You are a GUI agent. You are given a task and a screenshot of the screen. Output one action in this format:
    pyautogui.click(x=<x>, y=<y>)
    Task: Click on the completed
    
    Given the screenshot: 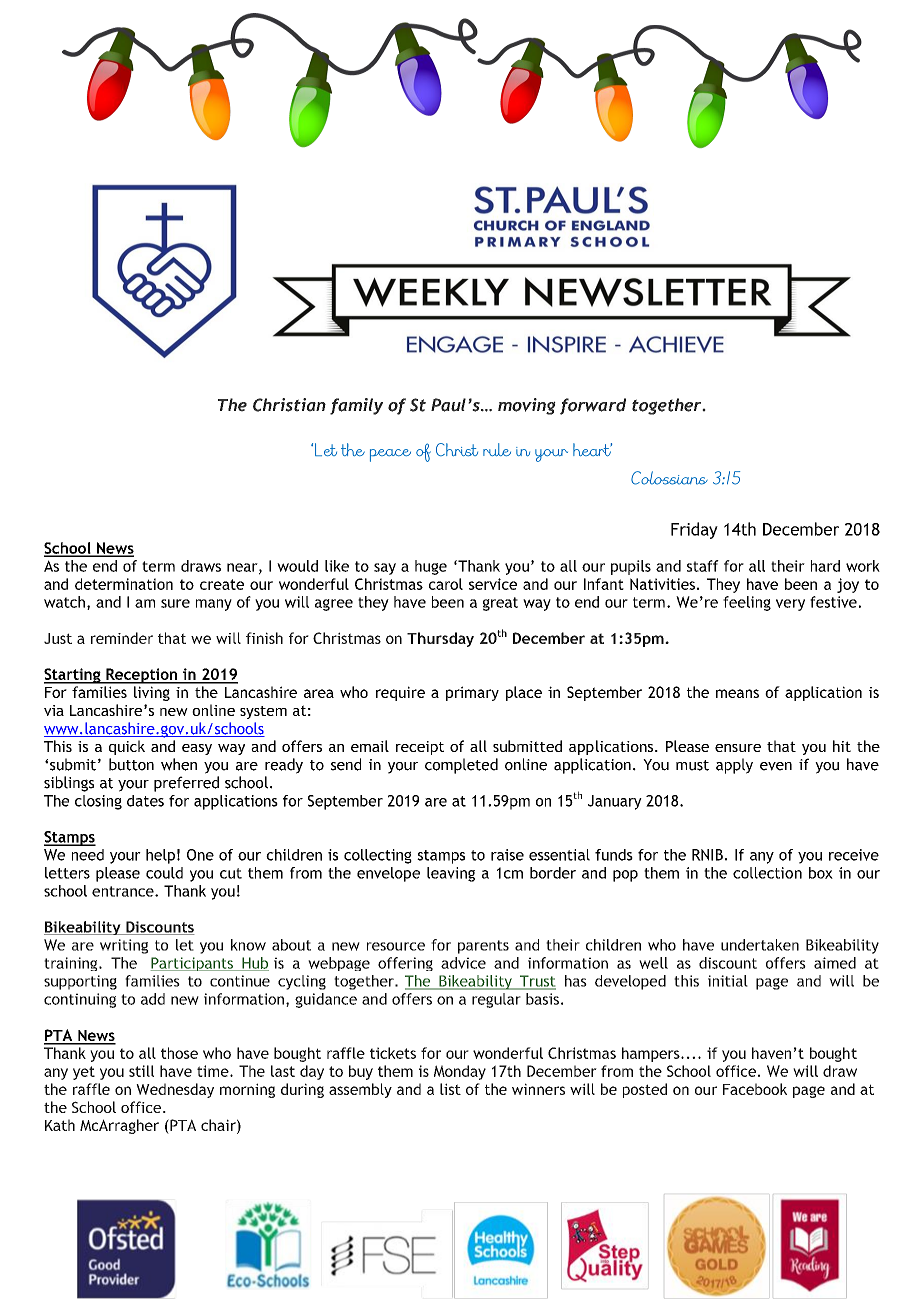 What is the action you would take?
    pyautogui.click(x=461, y=766)
